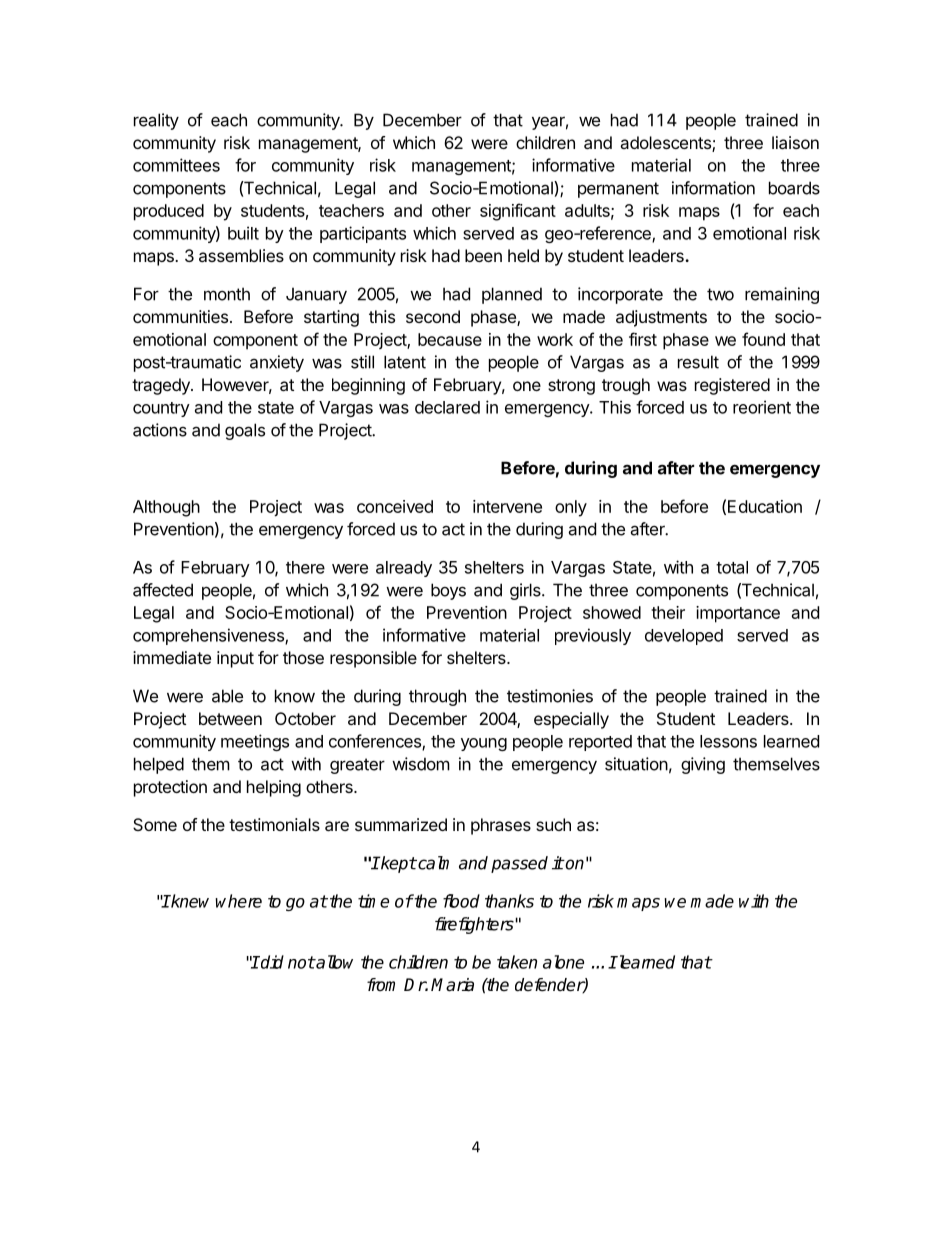 This screenshot has height=1233, width=952. I want to click on anxiety, so click(277, 363).
